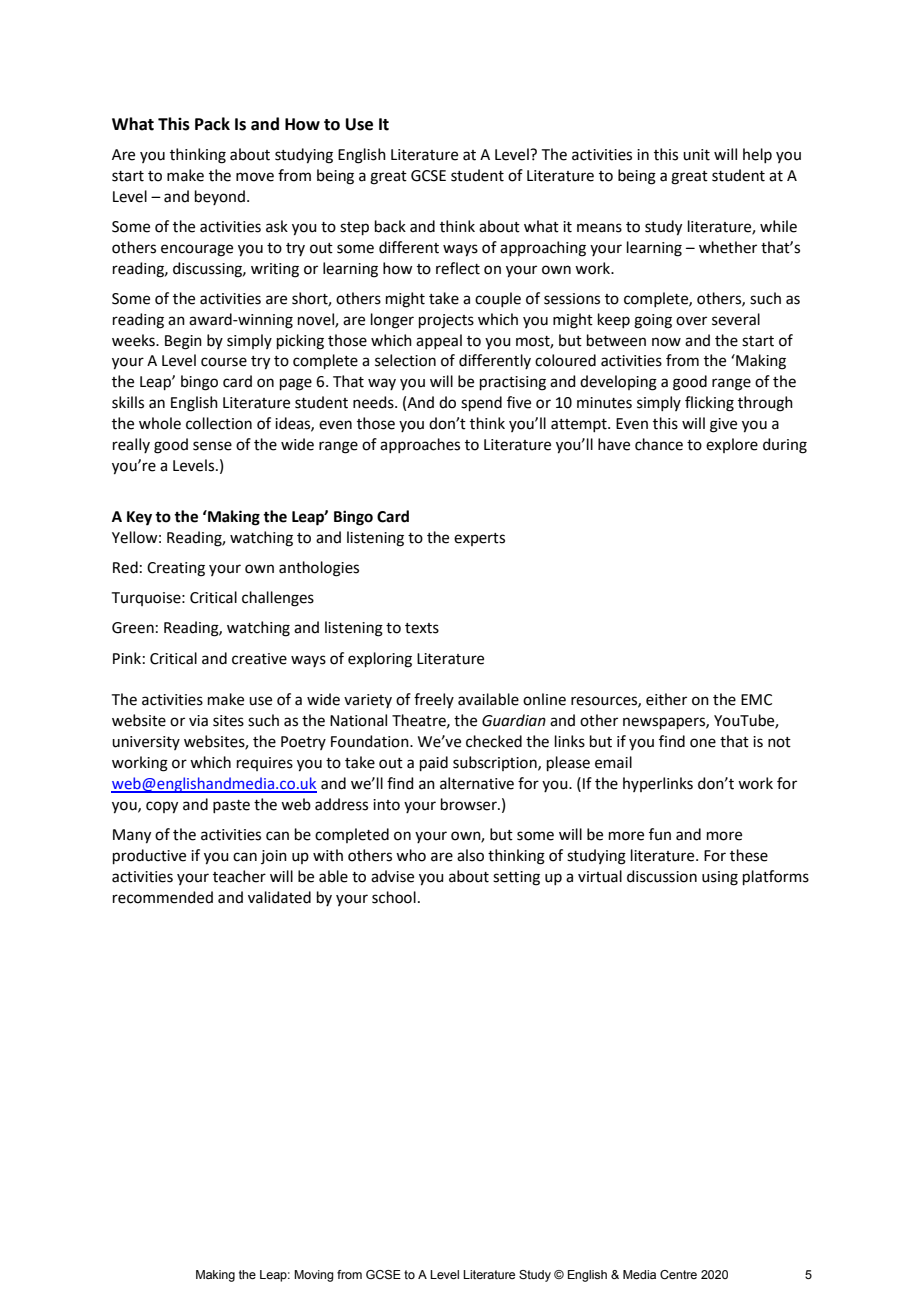 Image resolution: width=924 pixels, height=1307 pixels. I want to click on school, so click(394, 897).
